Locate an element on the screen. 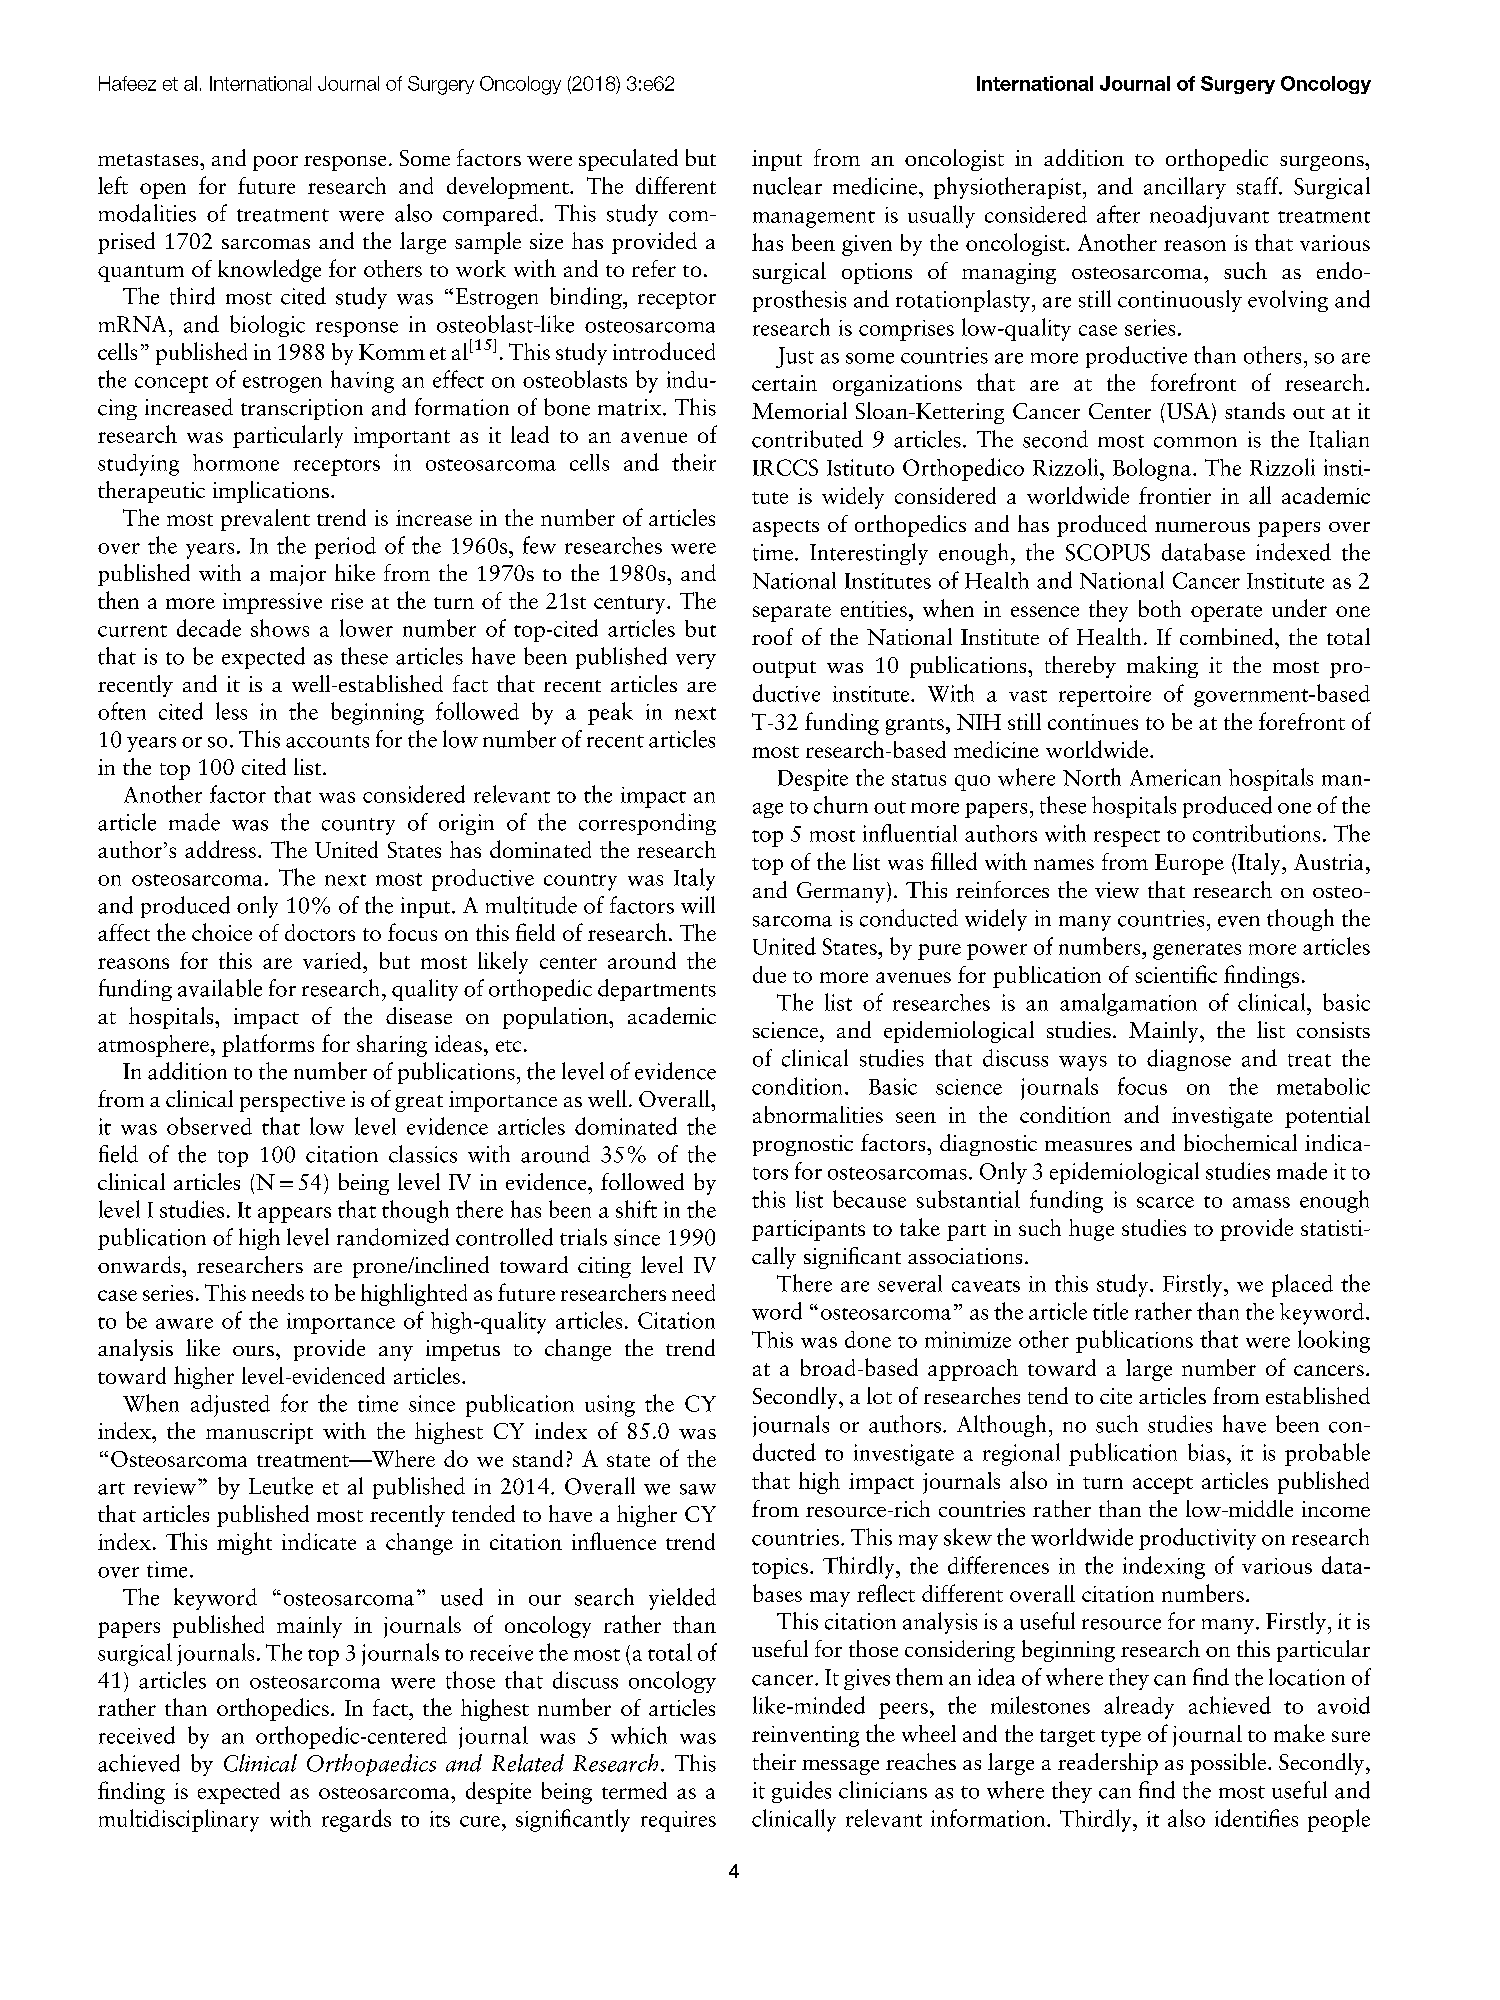  due is located at coordinates (769, 974).
